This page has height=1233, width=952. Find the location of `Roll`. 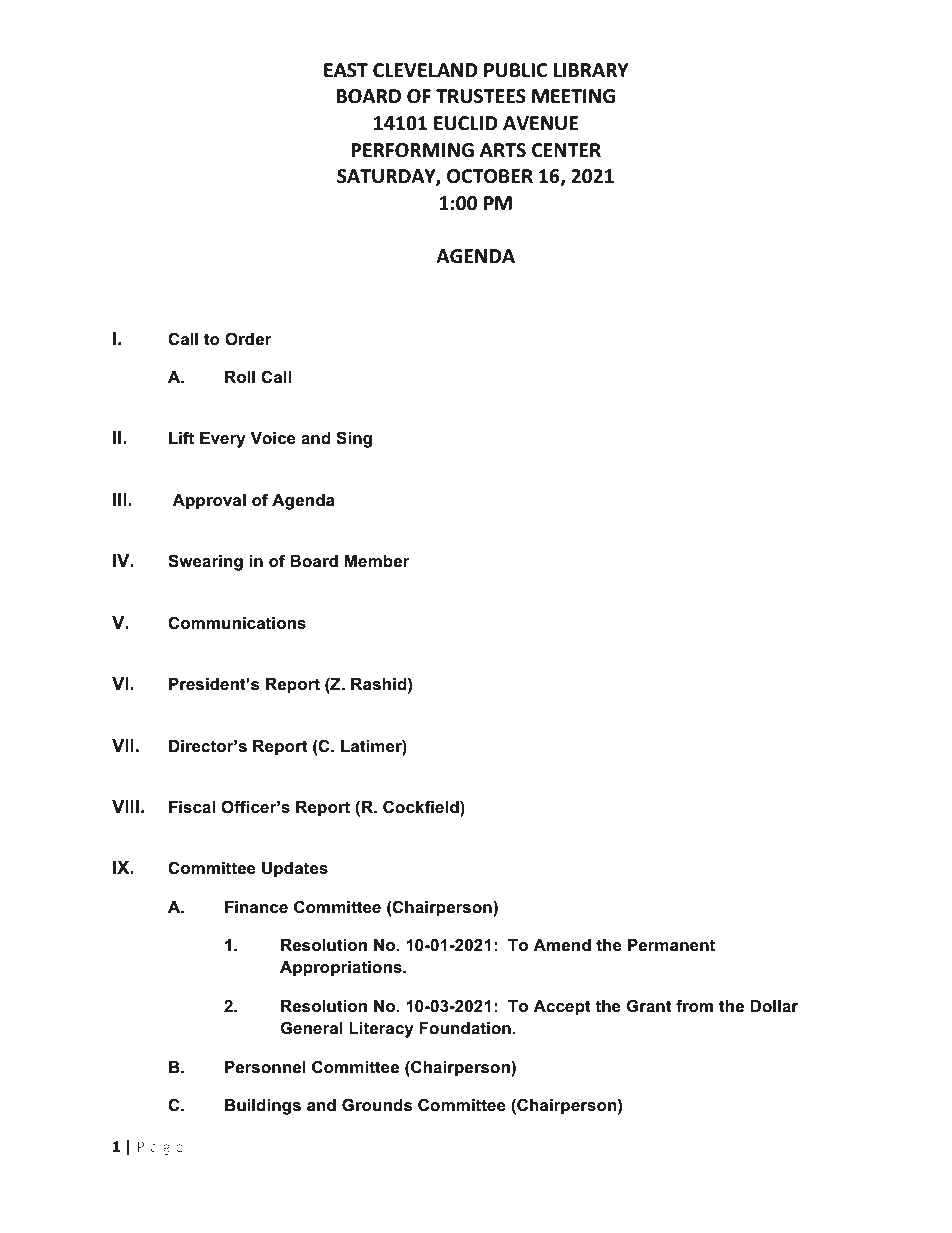

Roll is located at coordinates (240, 377).
